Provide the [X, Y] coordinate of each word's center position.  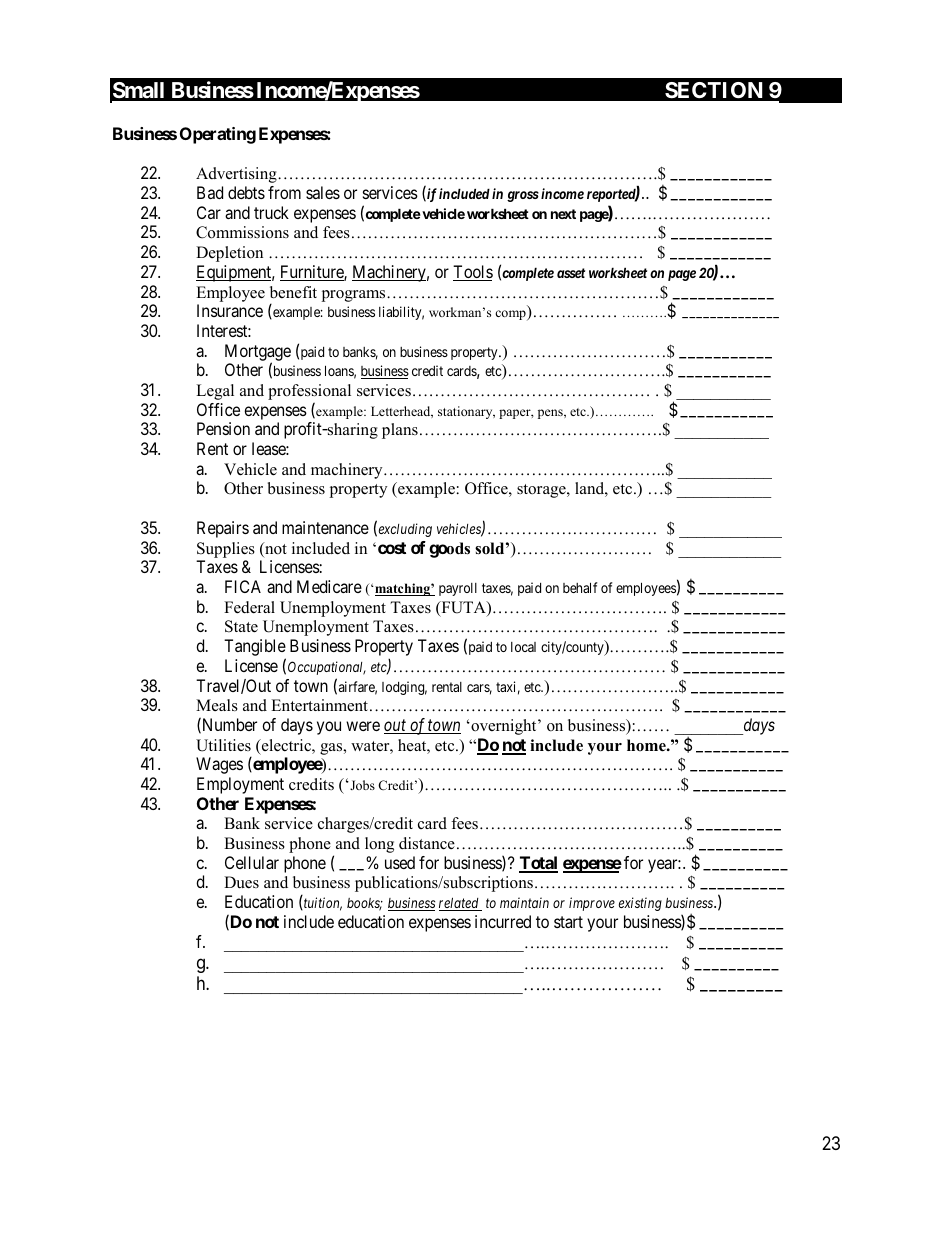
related [460, 904]
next [563, 214]
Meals [217, 705]
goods [449, 550]
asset [571, 273]
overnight [504, 727]
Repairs [223, 529]
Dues [241, 882]
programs [354, 296]
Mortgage [258, 353]
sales [323, 192]
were [363, 726]
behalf [580, 587]
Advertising [237, 175]
